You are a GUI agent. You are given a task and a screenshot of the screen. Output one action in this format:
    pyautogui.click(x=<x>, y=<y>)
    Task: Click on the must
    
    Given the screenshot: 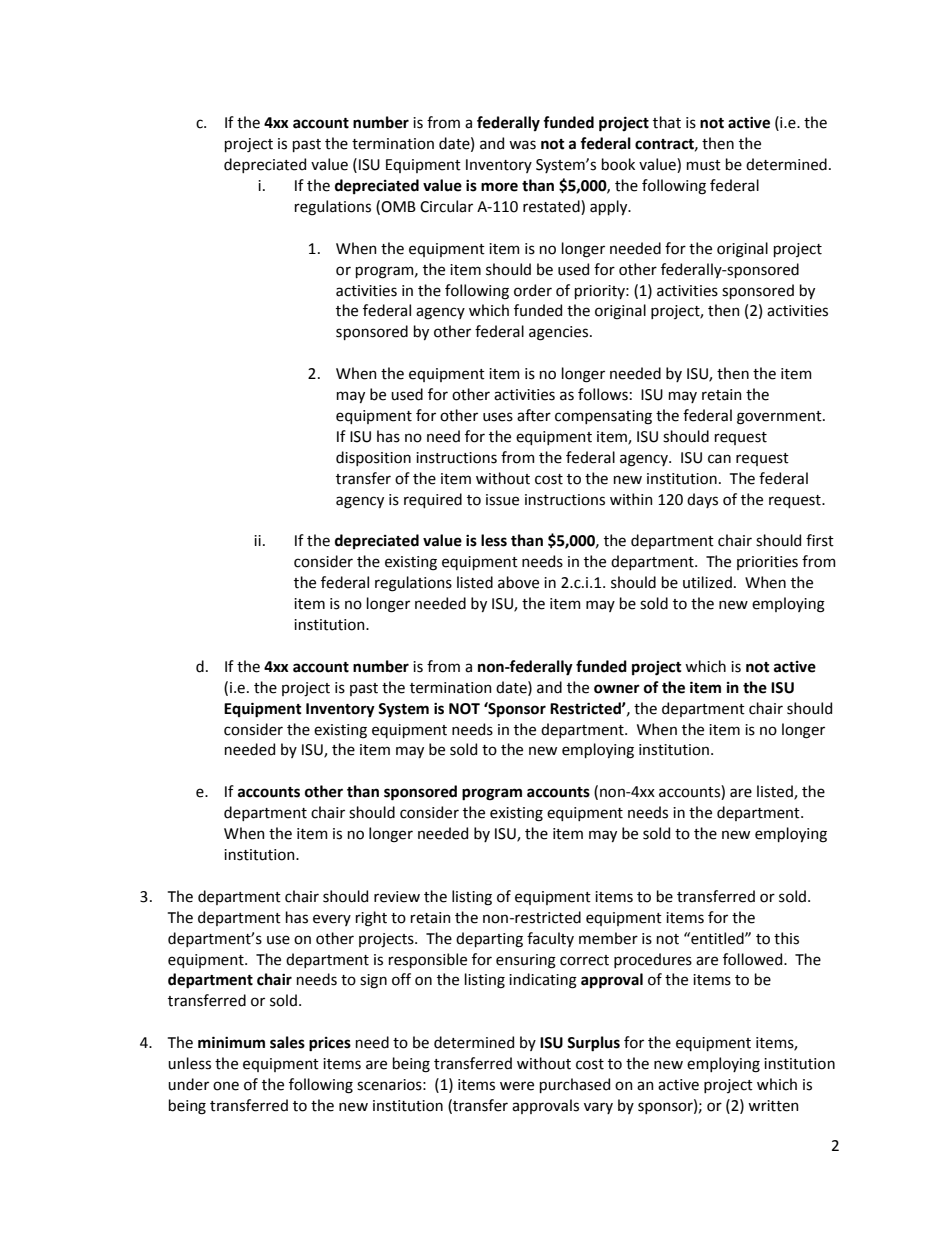 What is the action you would take?
    pyautogui.click(x=704, y=165)
